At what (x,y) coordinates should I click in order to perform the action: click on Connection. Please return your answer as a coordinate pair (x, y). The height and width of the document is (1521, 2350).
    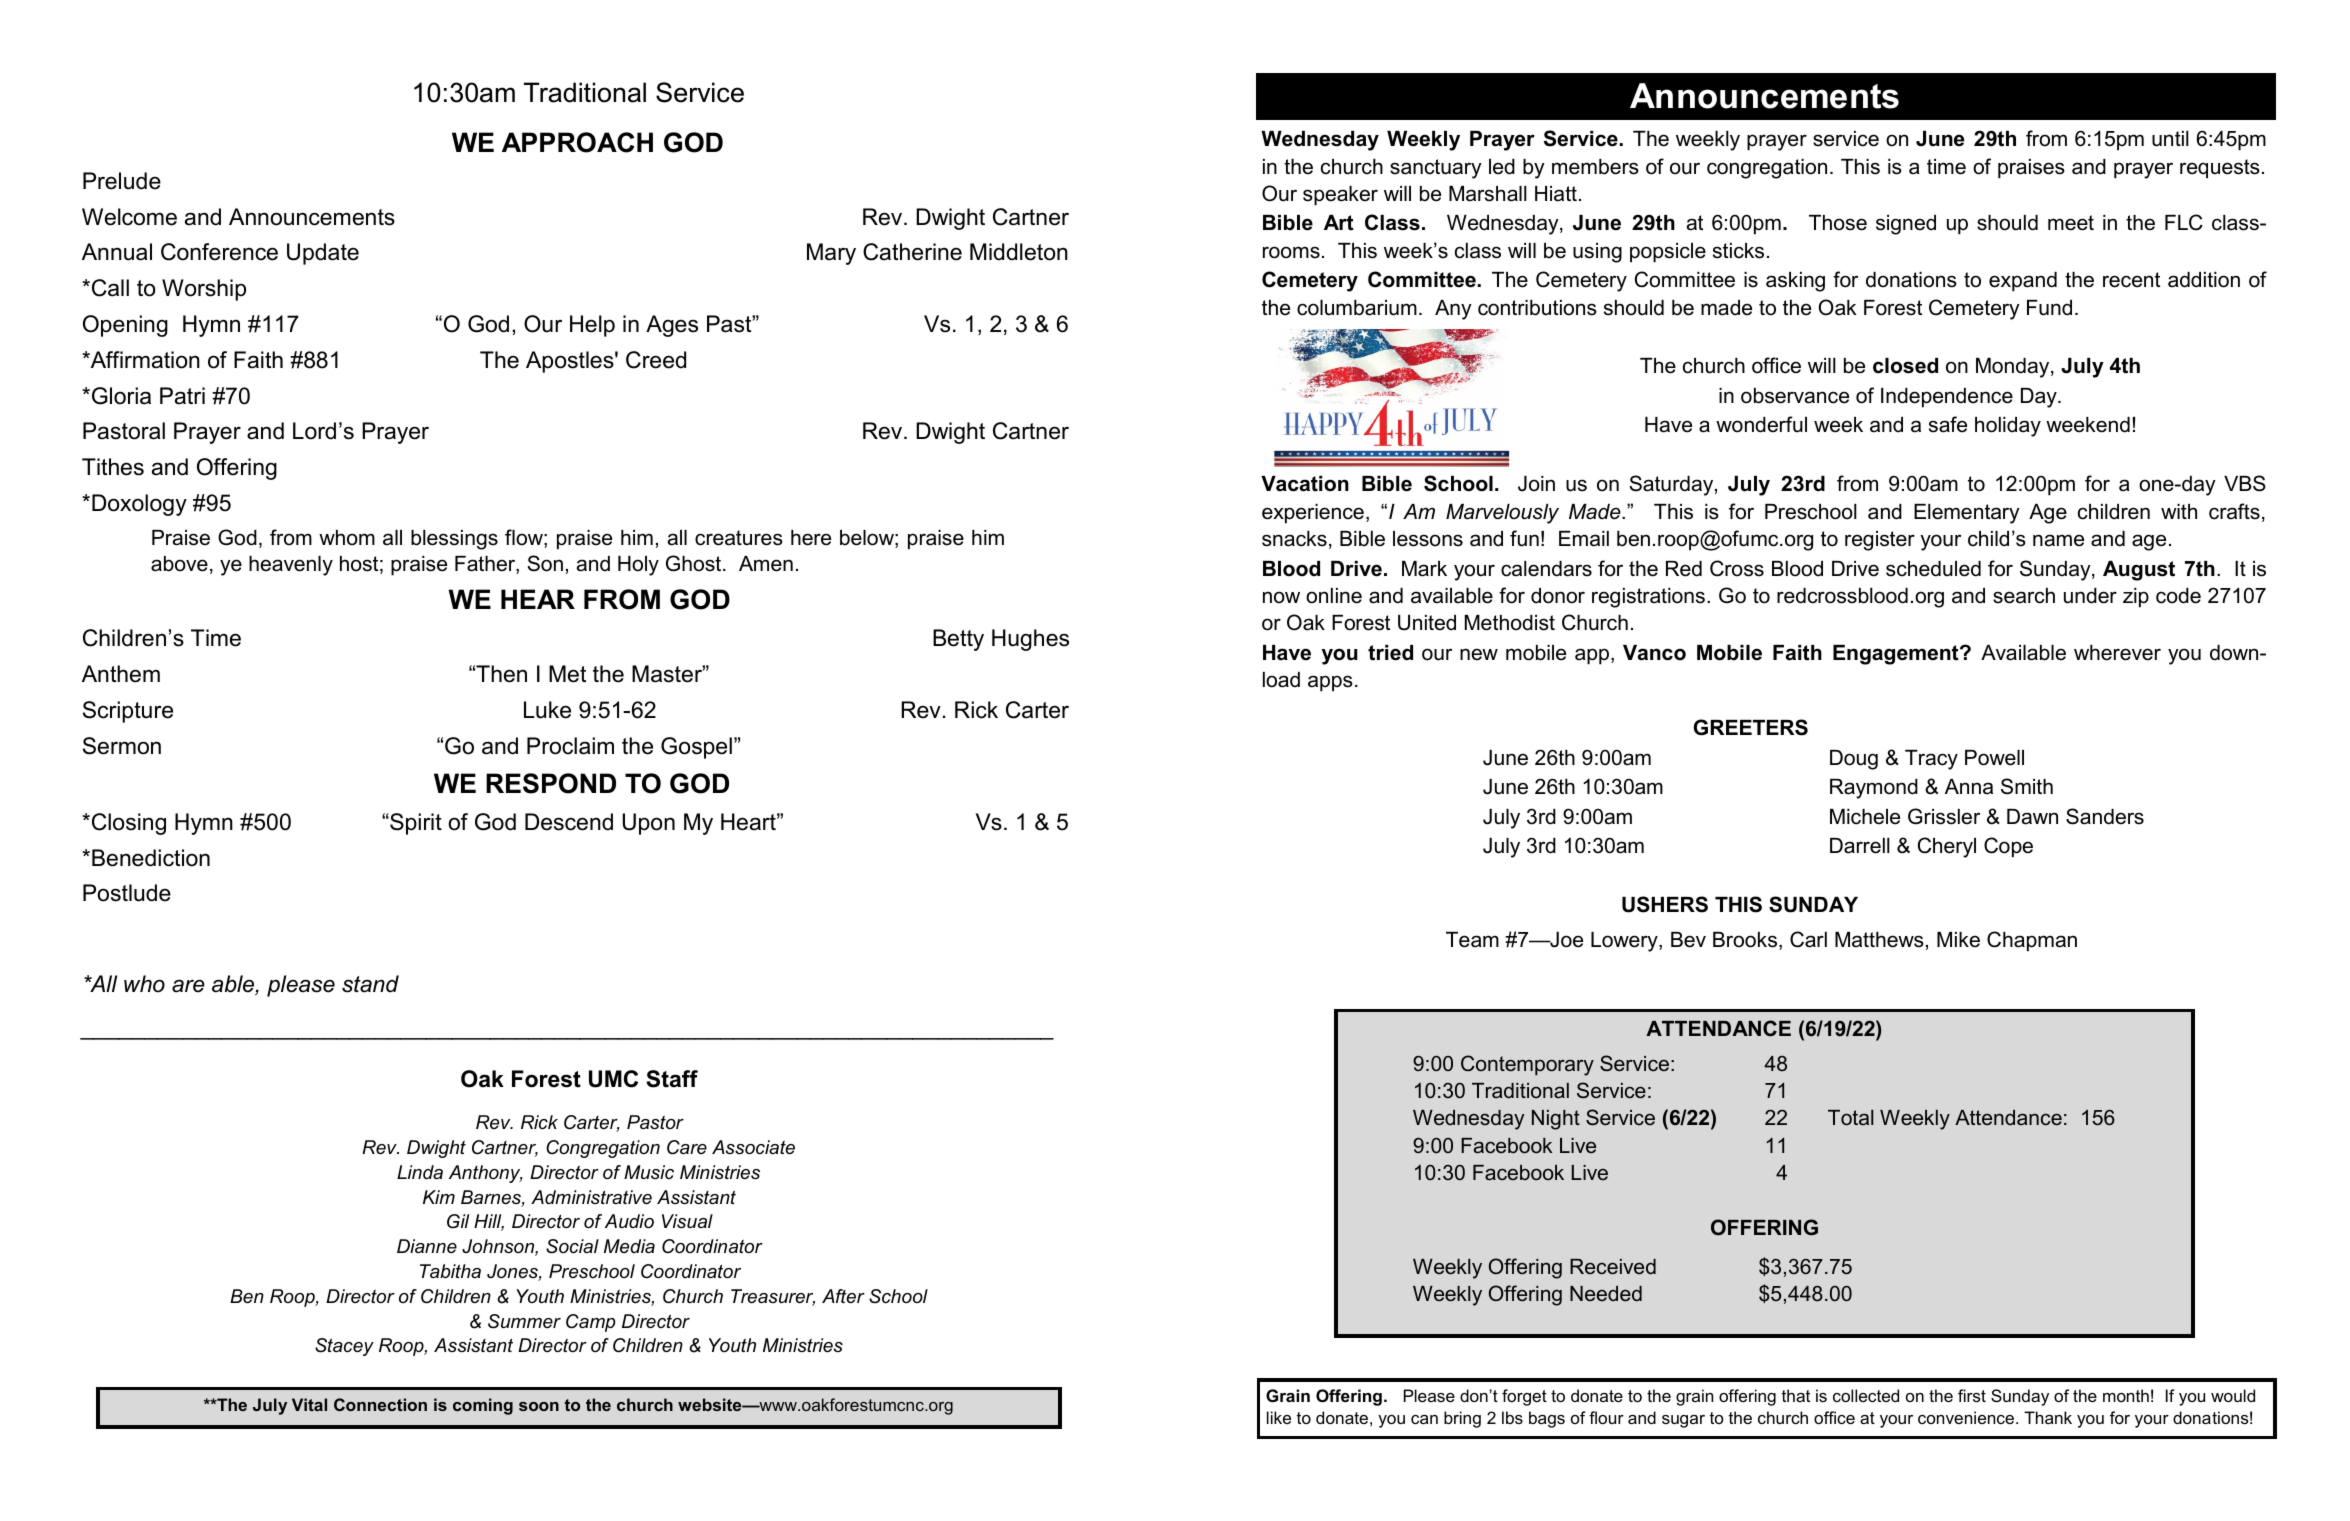
    Looking at the image, I should click on (380, 1404).
